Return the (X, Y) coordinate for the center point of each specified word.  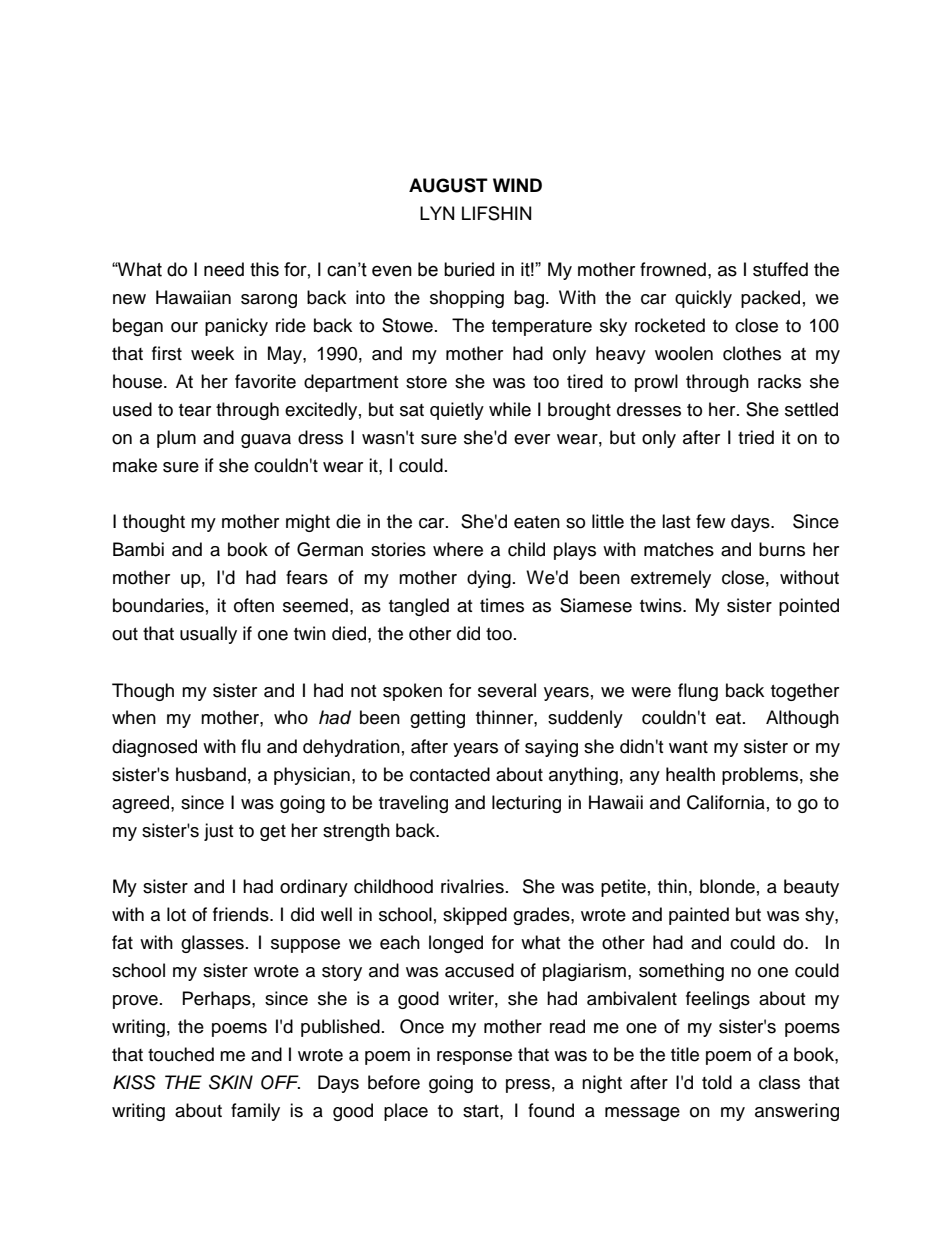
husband (211, 774)
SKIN (231, 1082)
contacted (450, 774)
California (726, 802)
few (710, 521)
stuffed (780, 269)
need (224, 269)
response (474, 1058)
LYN (437, 213)
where (458, 549)
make (135, 465)
